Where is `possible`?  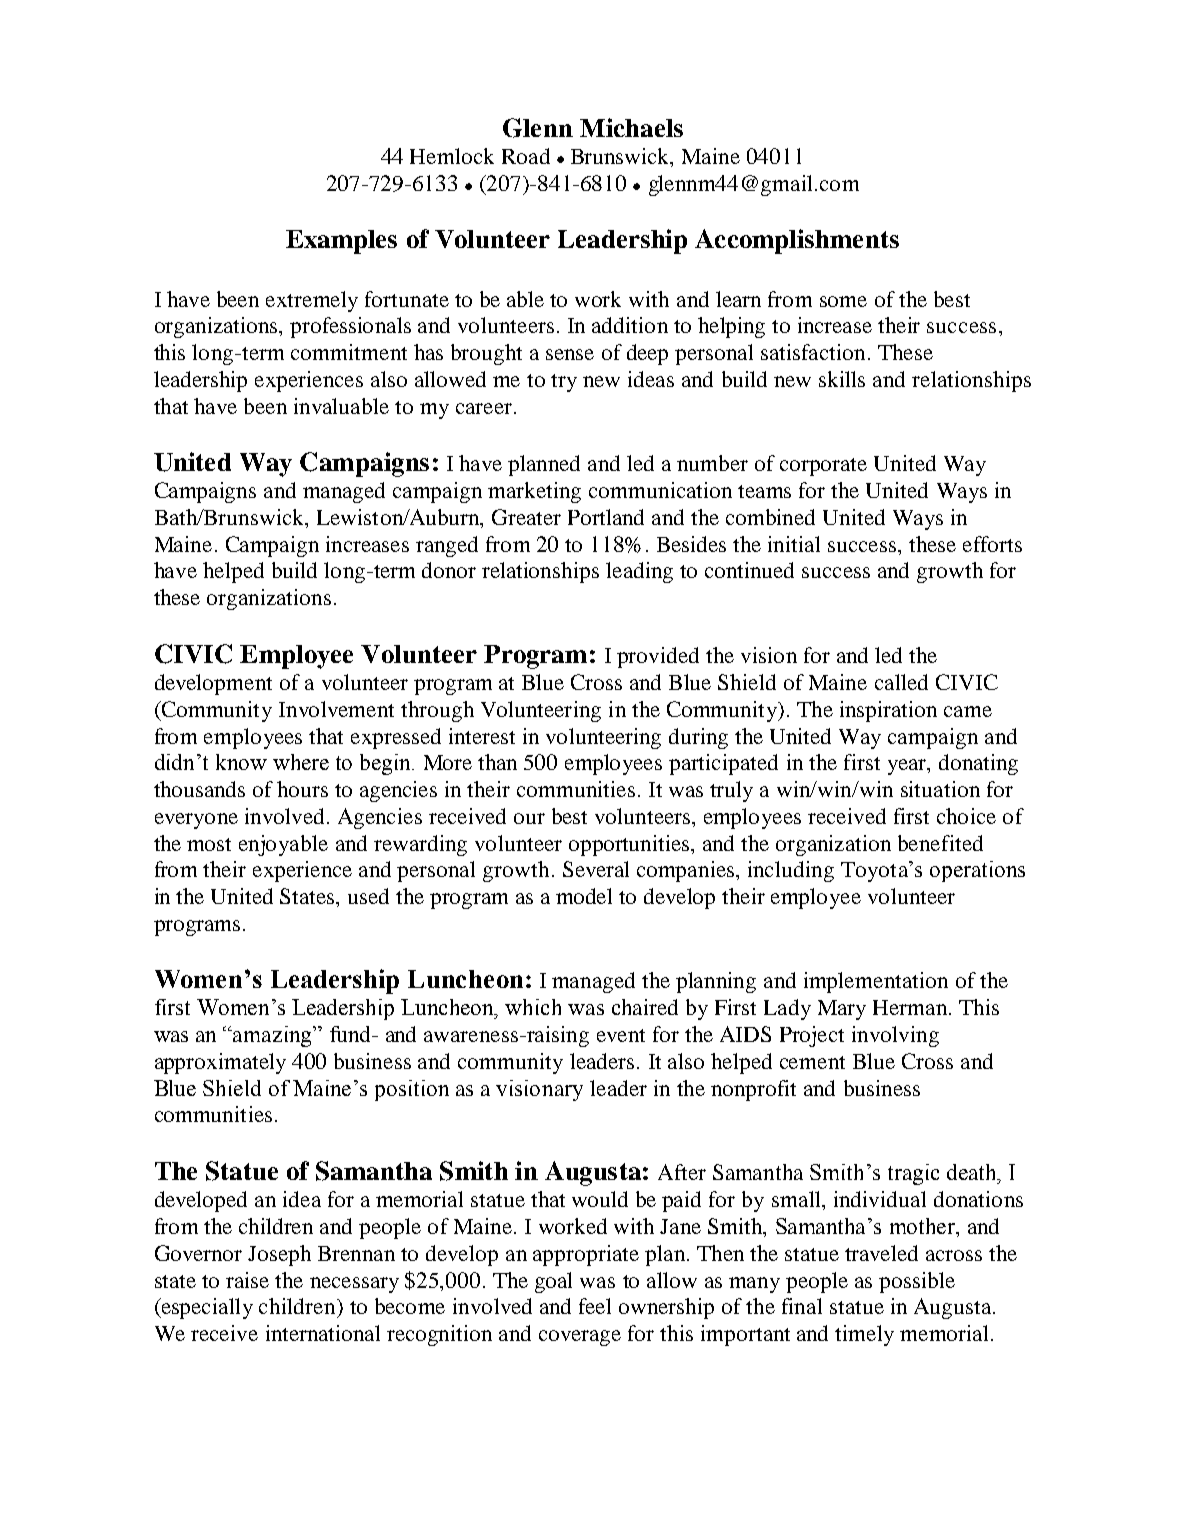
possible is located at coordinates (917, 1282).
